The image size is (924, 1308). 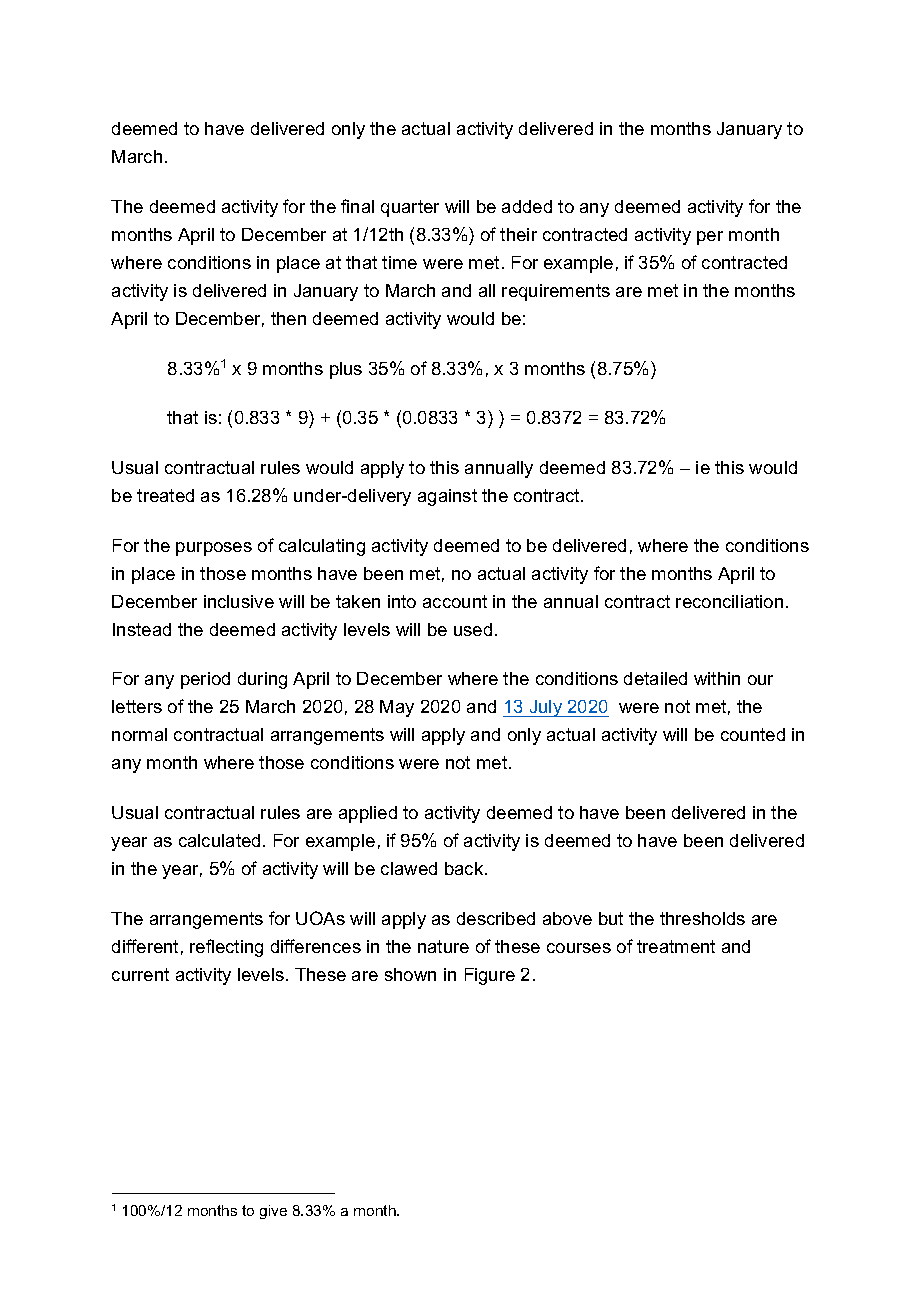 What do you see at coordinates (288, 318) in the screenshot?
I see `then` at bounding box center [288, 318].
